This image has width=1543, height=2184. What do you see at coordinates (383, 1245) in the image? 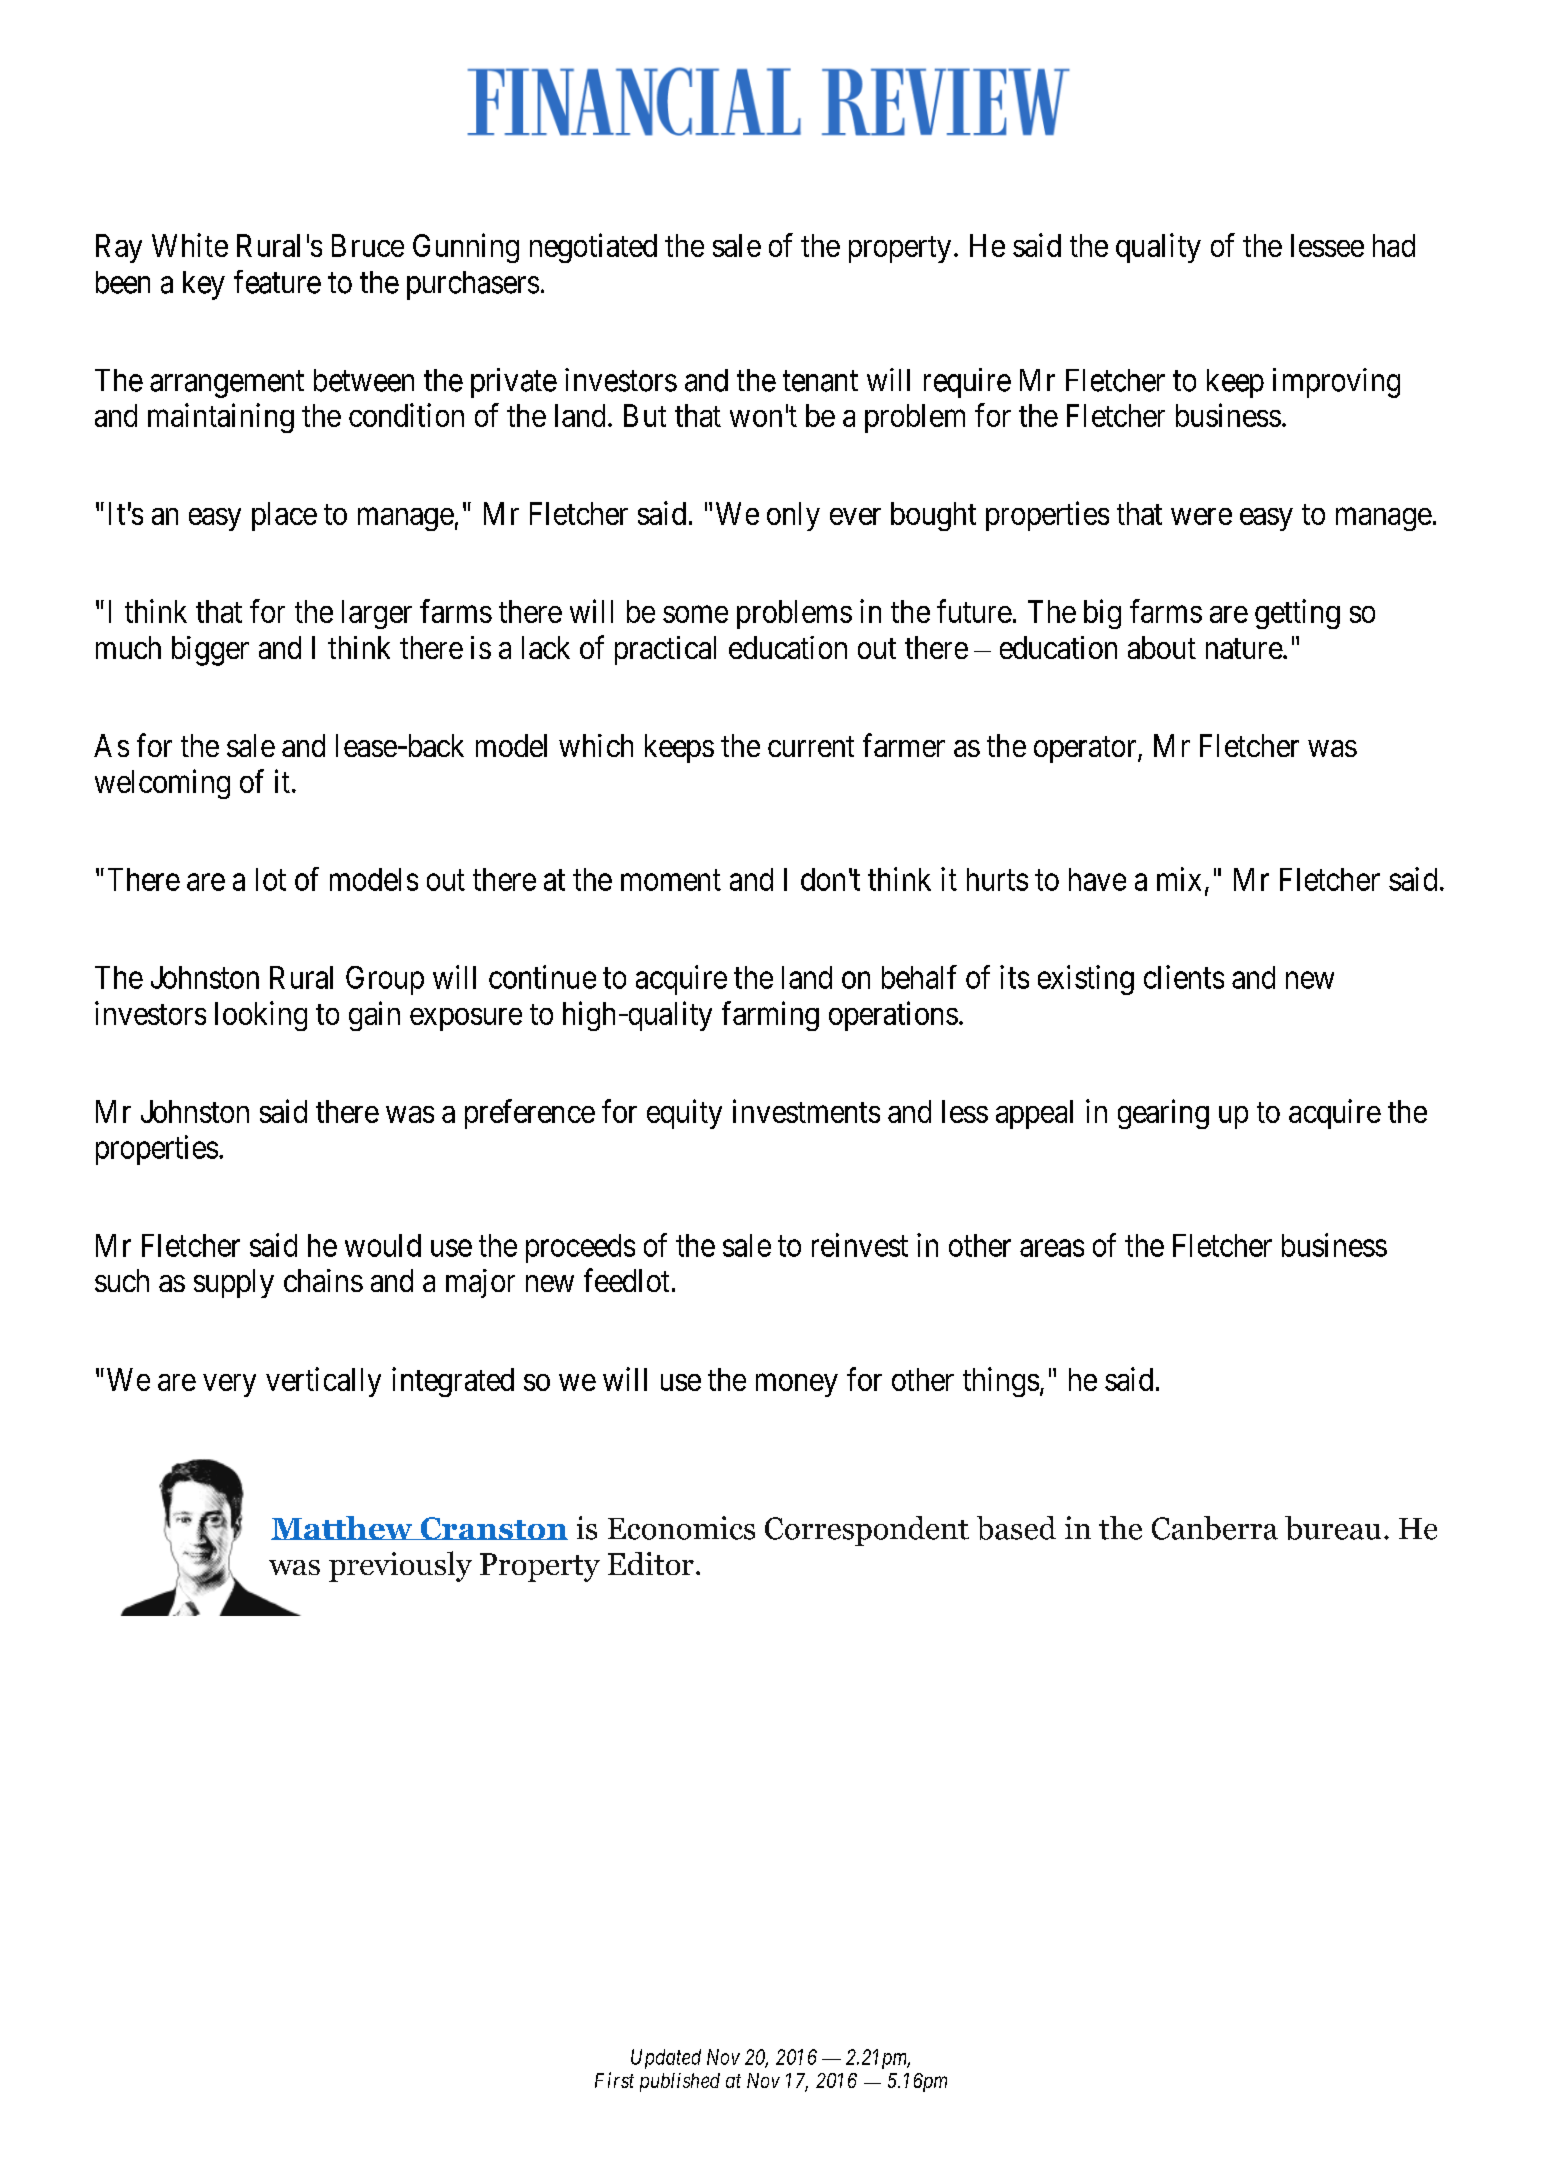
I see `would` at bounding box center [383, 1245].
